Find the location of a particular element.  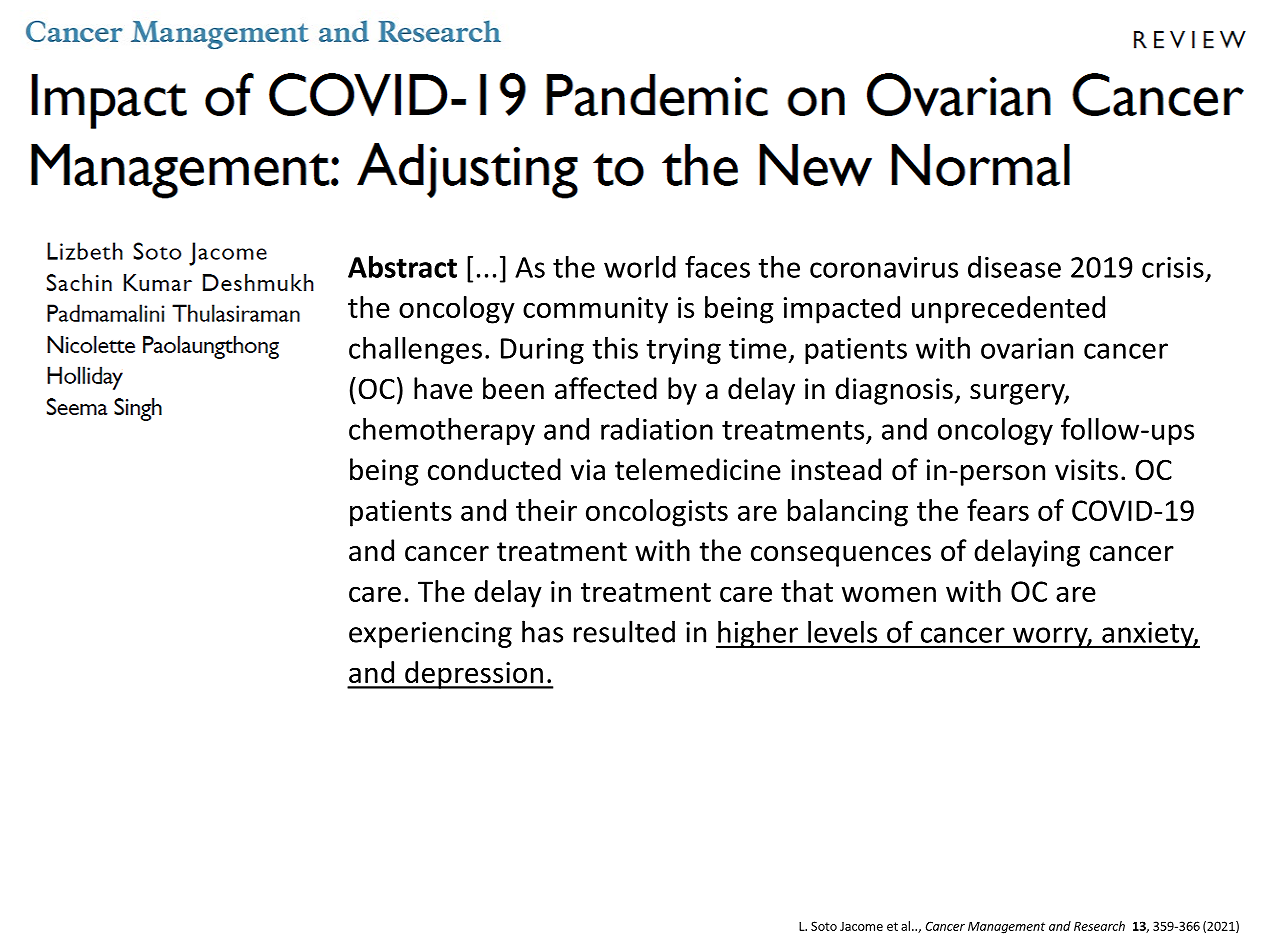

Research is located at coordinates (1099, 926).
